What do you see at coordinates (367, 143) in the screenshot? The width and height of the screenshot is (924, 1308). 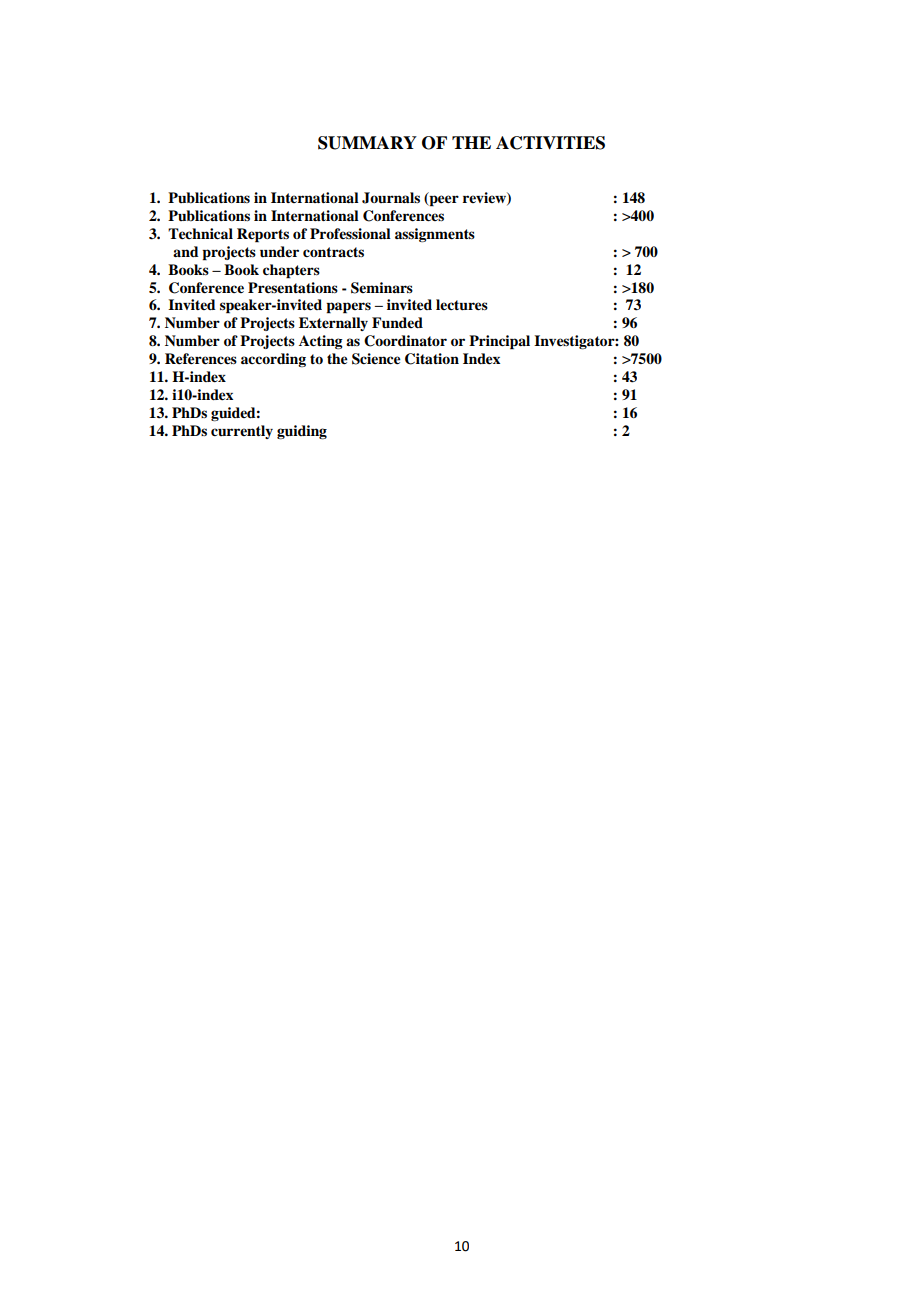 I see `SUMMARY` at bounding box center [367, 143].
